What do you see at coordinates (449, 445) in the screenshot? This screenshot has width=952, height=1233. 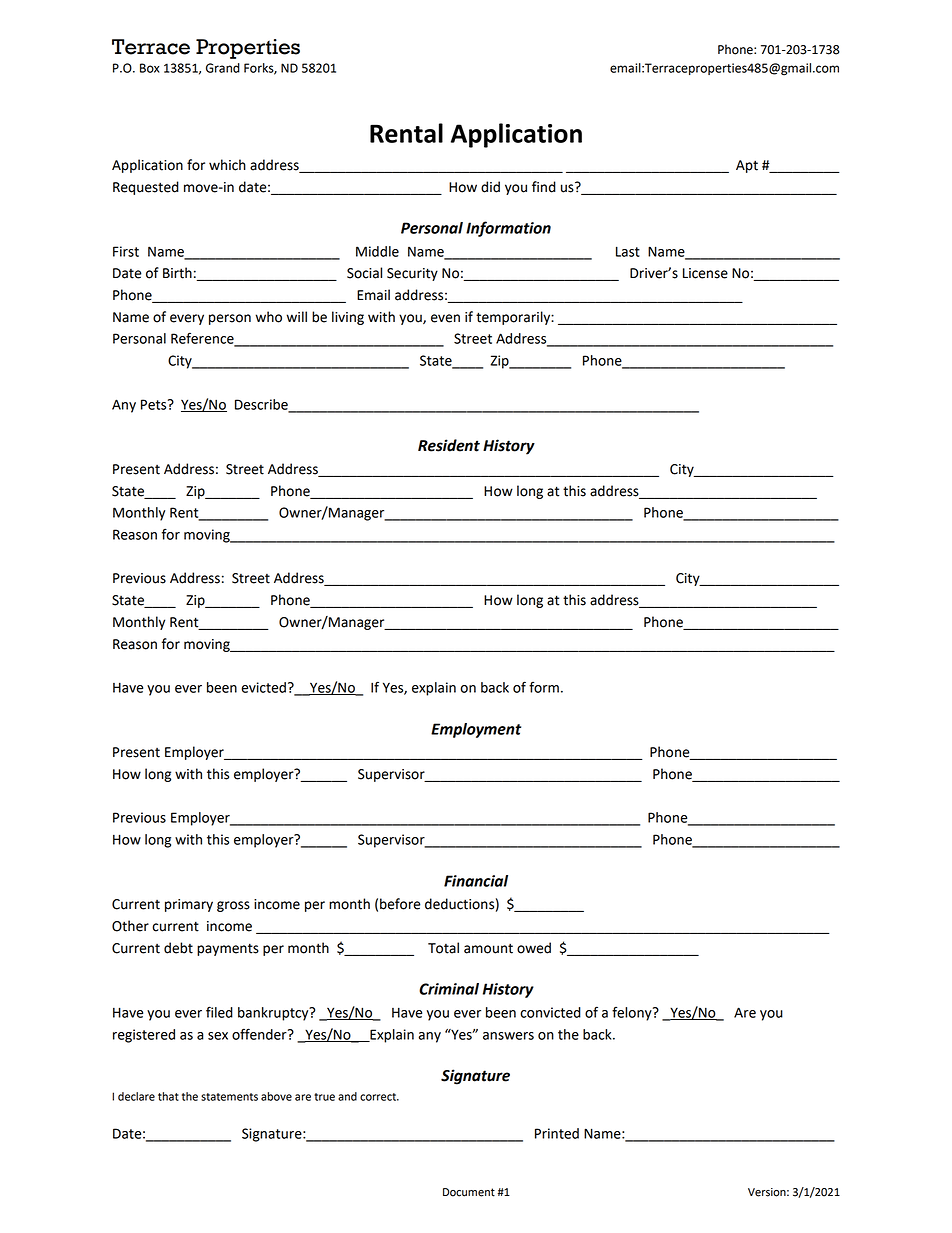 I see `Resident` at bounding box center [449, 445].
